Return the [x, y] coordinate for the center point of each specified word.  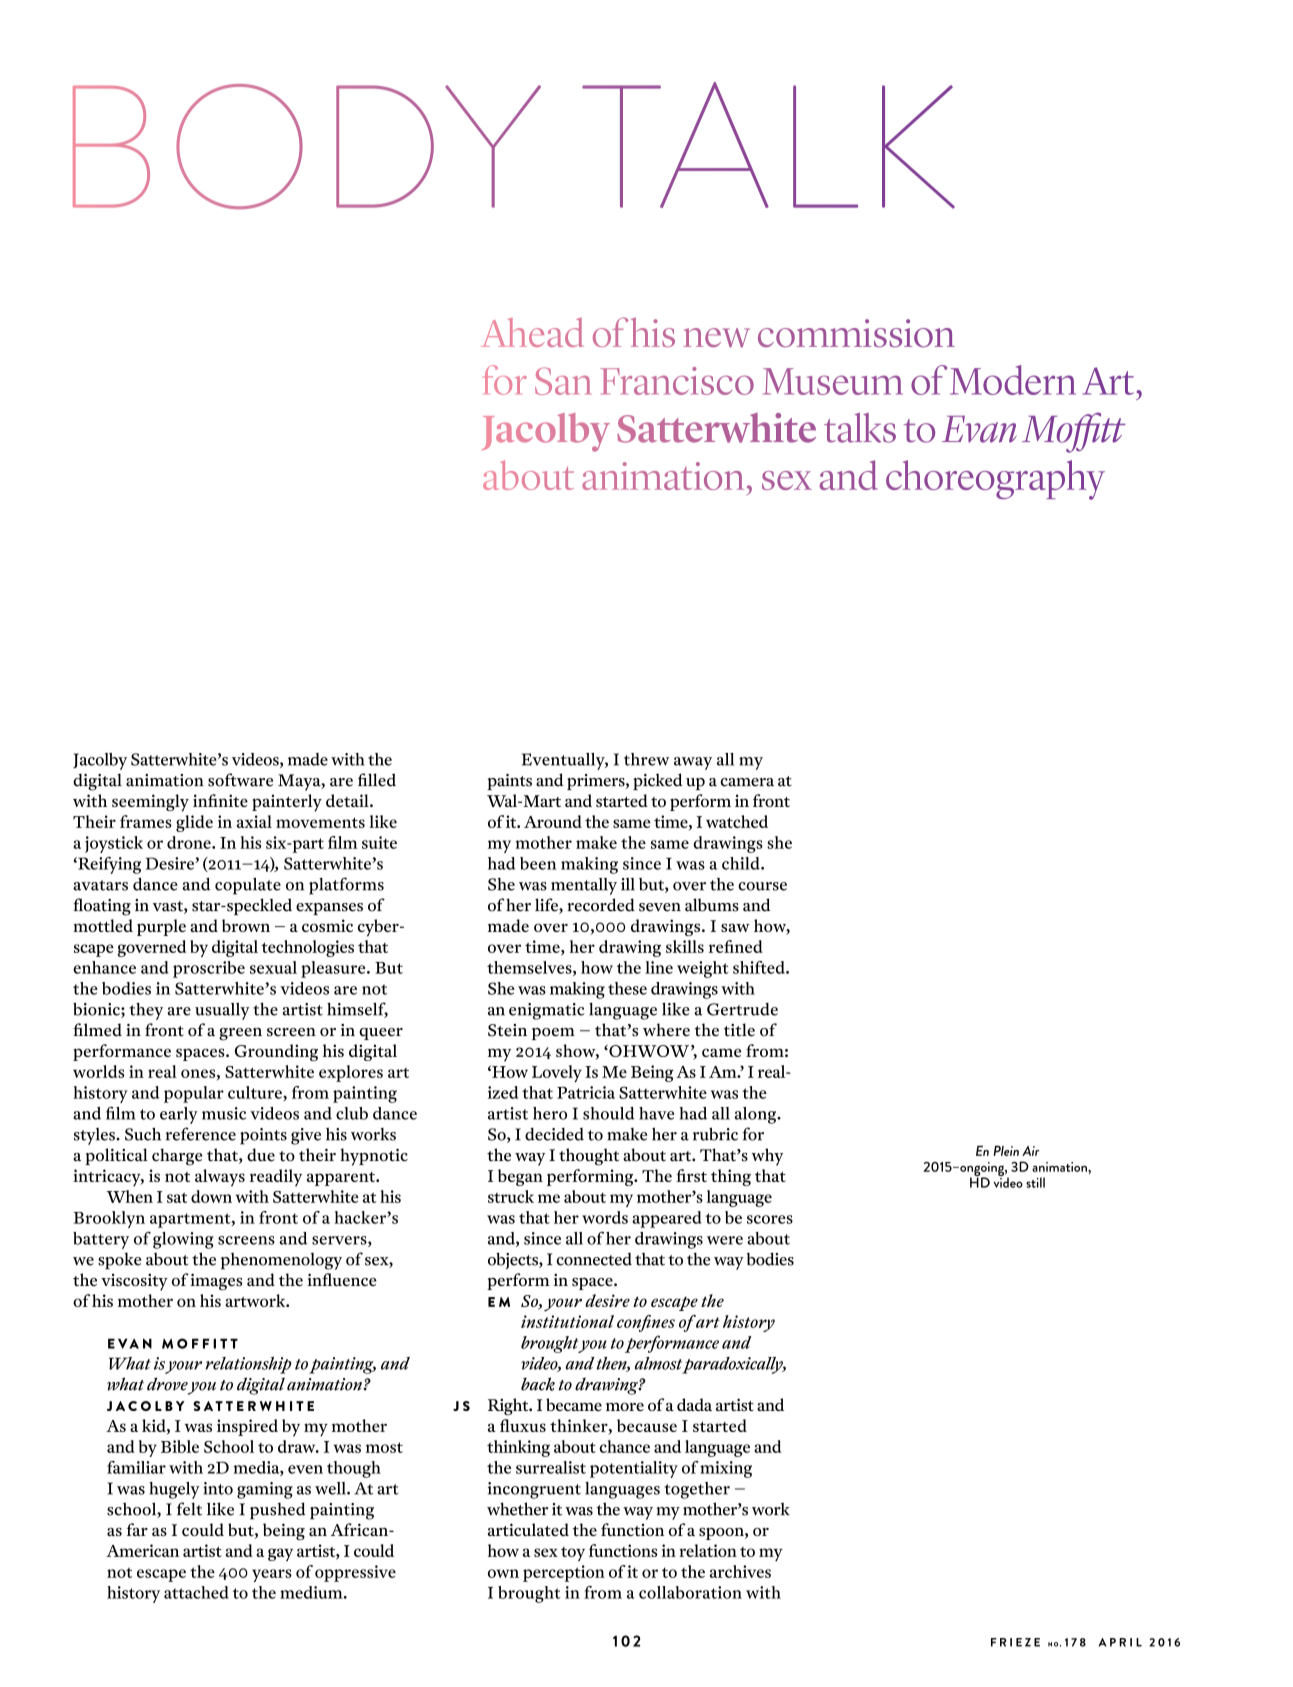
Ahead [532, 332]
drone [190, 842]
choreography [995, 480]
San [563, 381]
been [538, 863]
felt [189, 1509]
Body [307, 146]
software [240, 780]
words [605, 1217]
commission [856, 333]
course [762, 886]
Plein [1006, 1151]
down [211, 1196]
